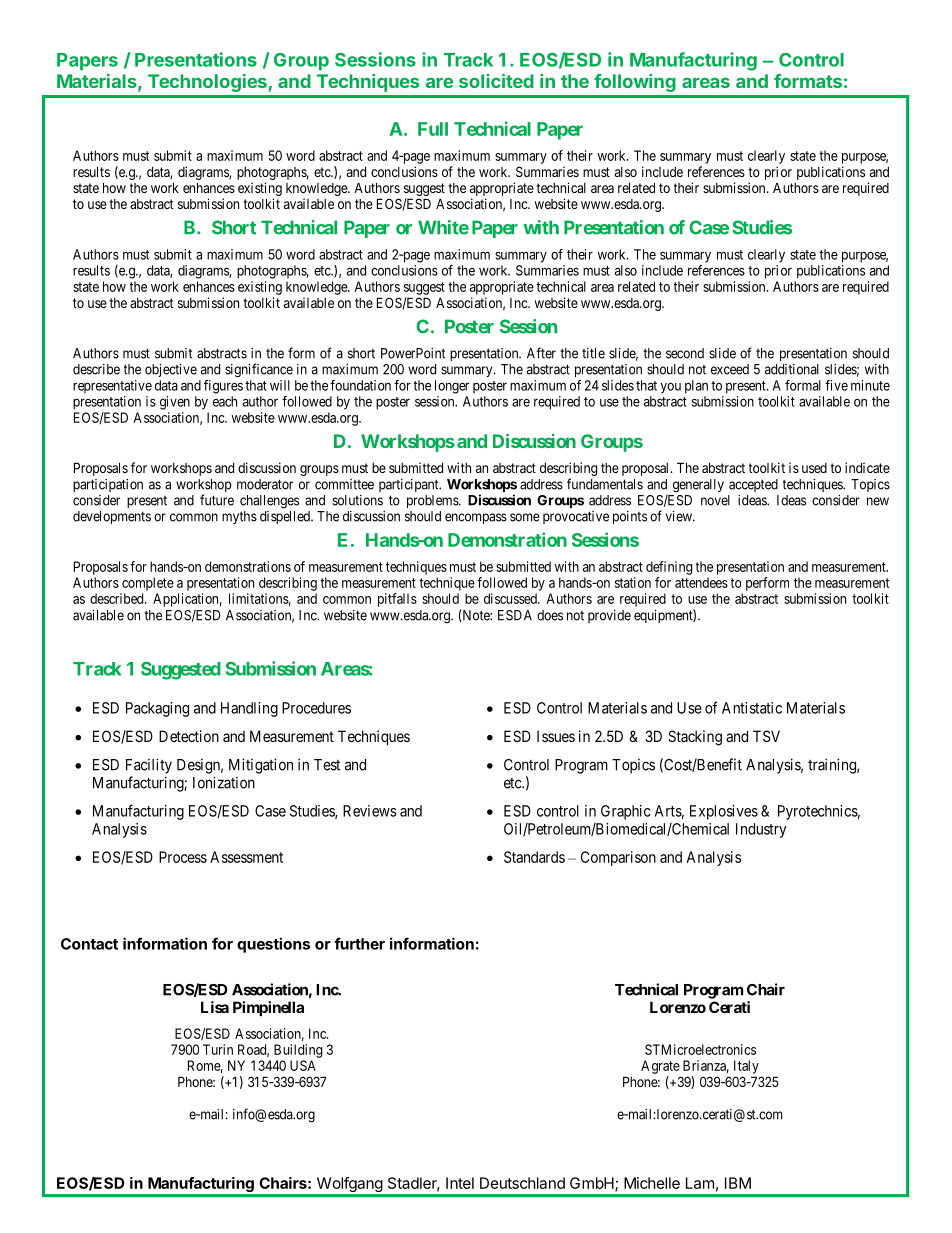 The height and width of the document is (1233, 952). I want to click on USA, so click(303, 1065).
